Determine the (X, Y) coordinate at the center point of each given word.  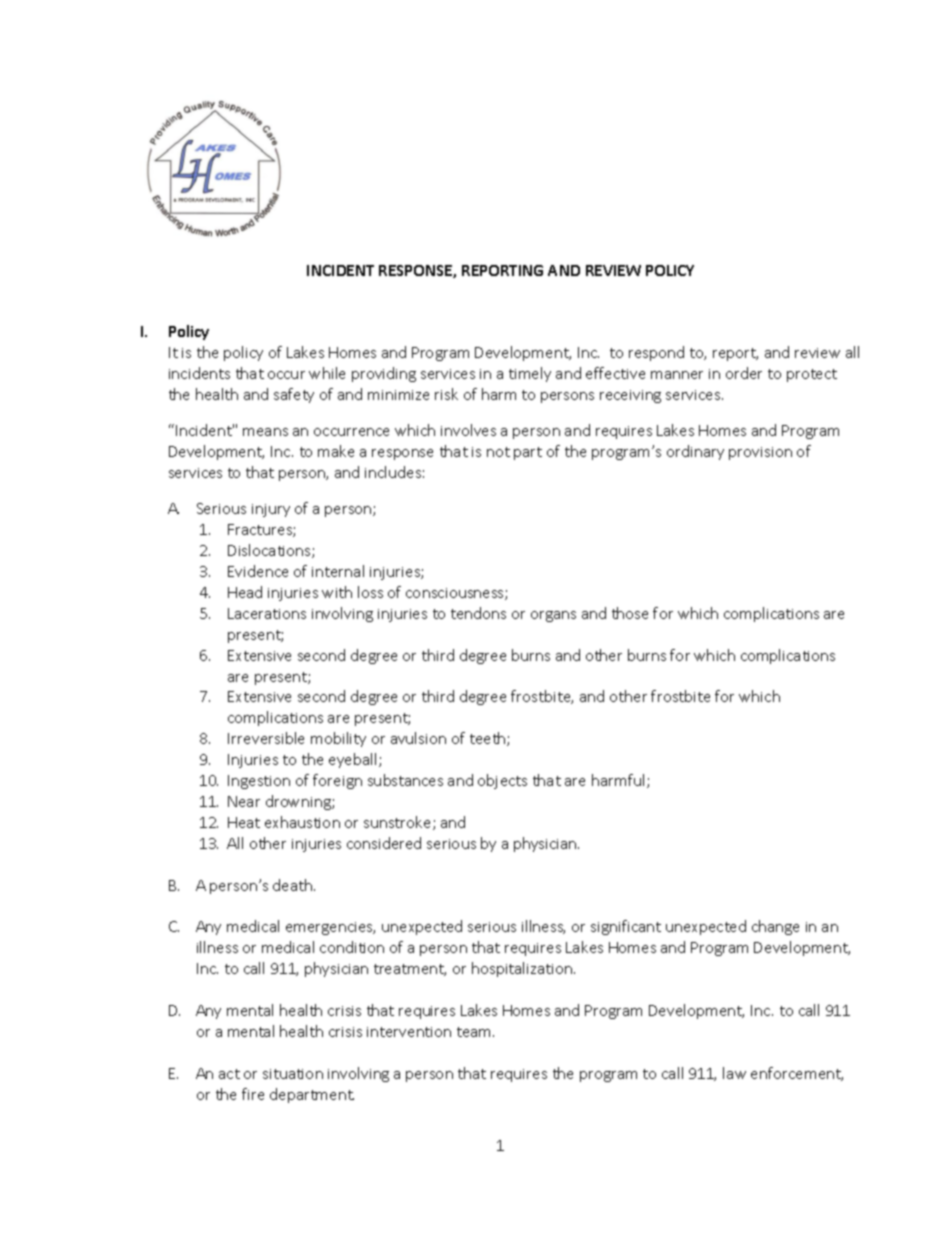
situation (293, 1074)
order (744, 373)
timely (530, 374)
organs (553, 616)
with (337, 592)
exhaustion (302, 822)
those (630, 613)
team (475, 1032)
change (775, 927)
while (327, 373)
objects (502, 781)
